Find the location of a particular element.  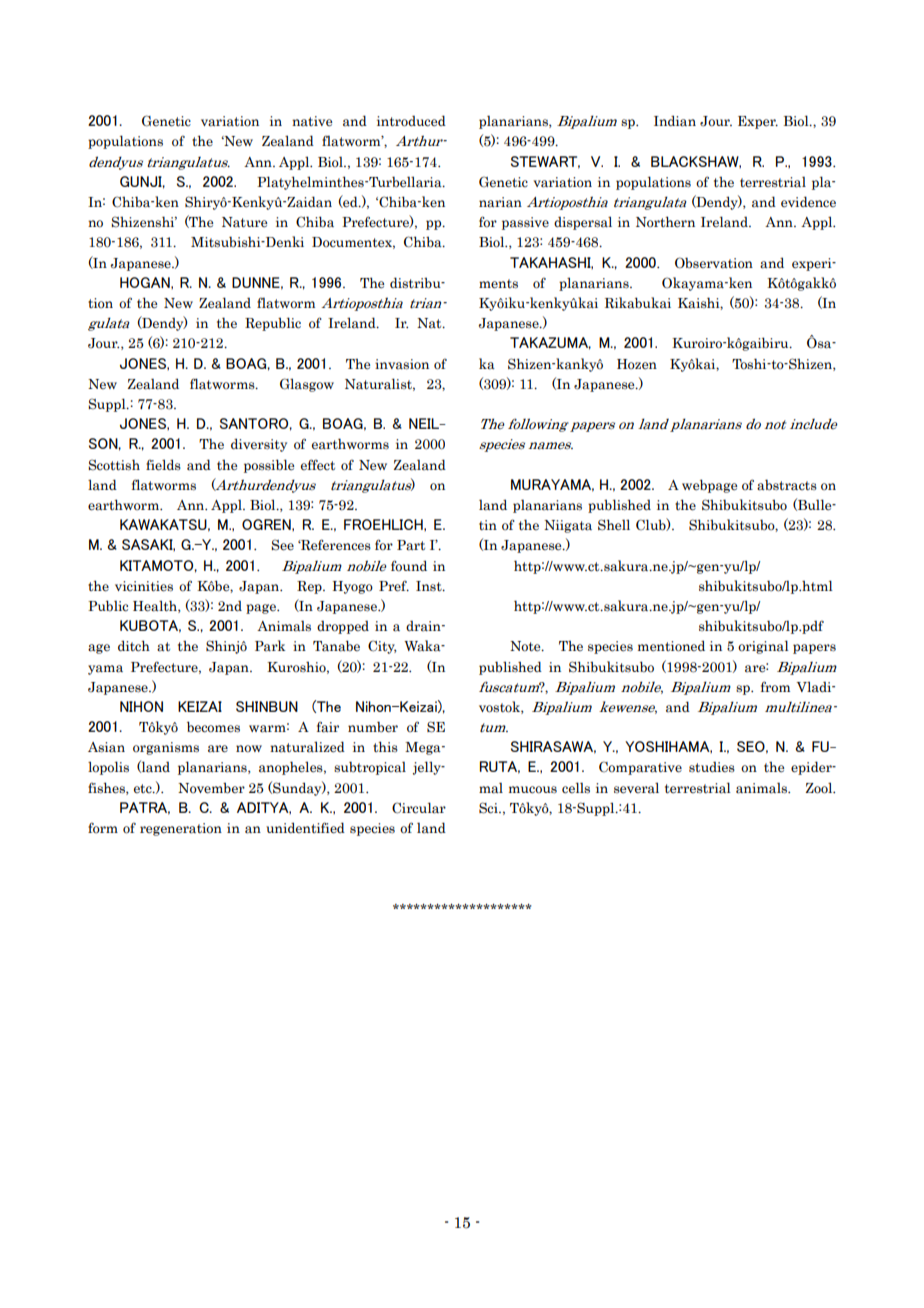

Indian is located at coordinates (675, 121).
